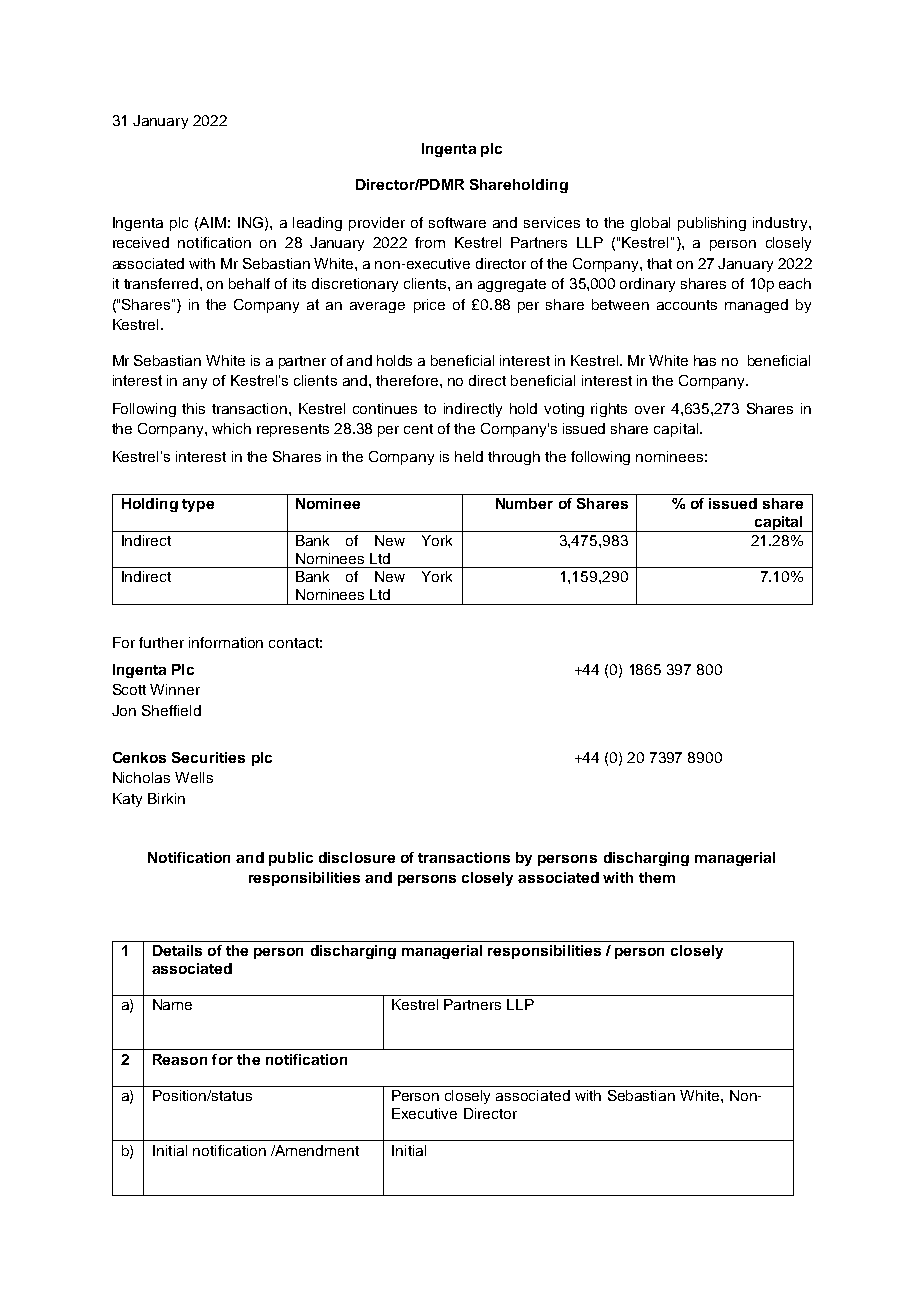  What do you see at coordinates (657, 877) in the document?
I see `them` at bounding box center [657, 877].
